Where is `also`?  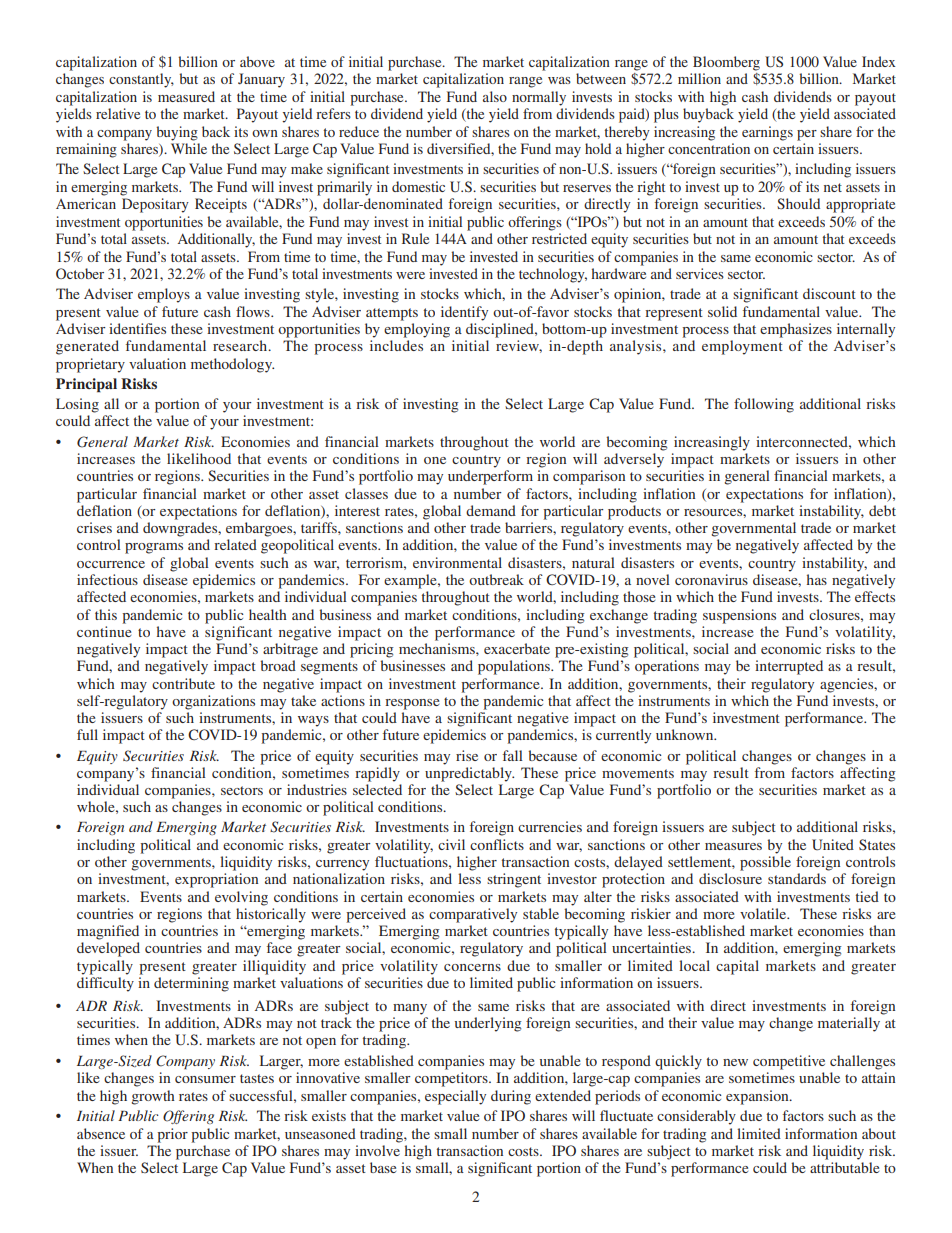 also is located at coordinates (495, 96).
